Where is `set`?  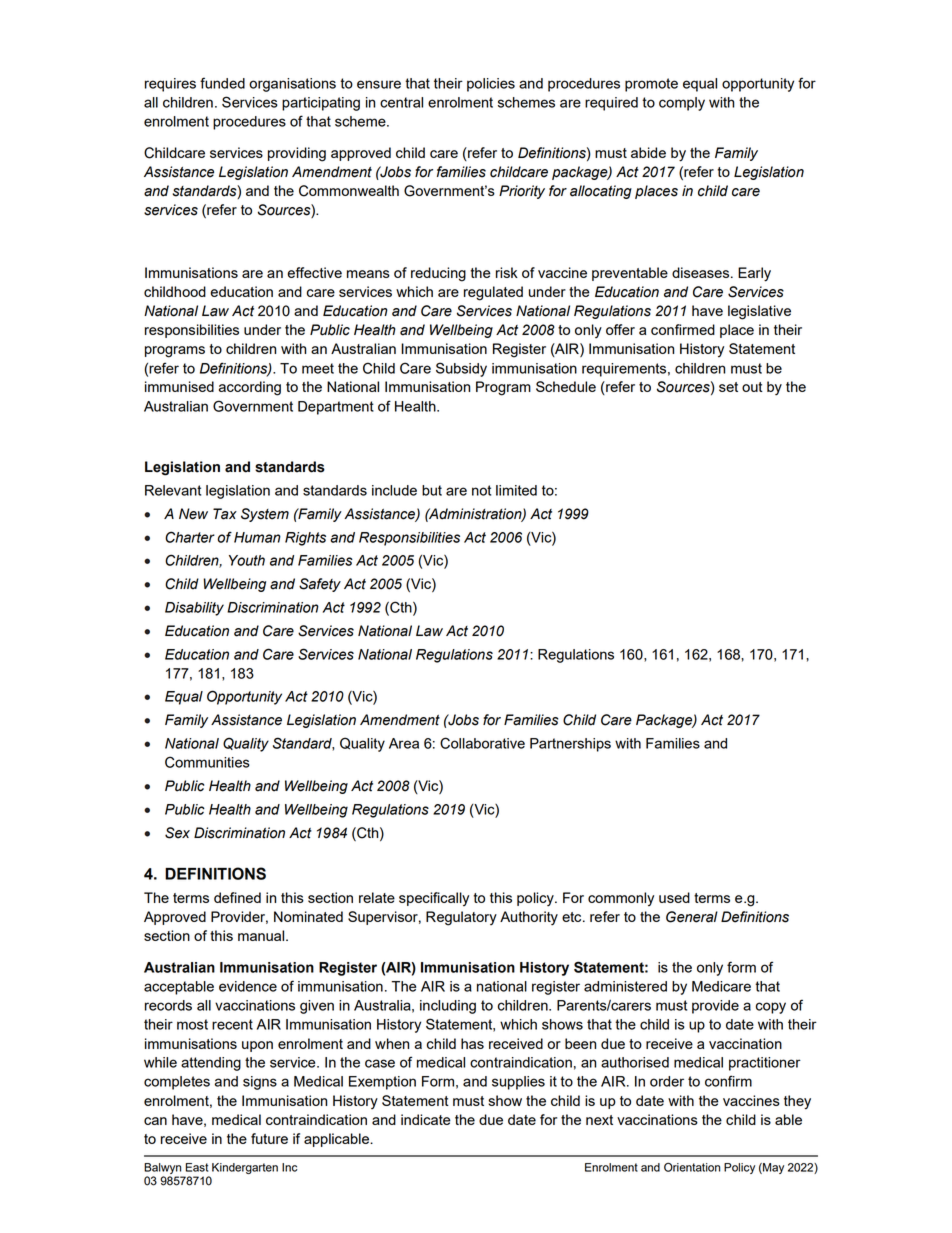
set is located at coordinates (728, 387).
